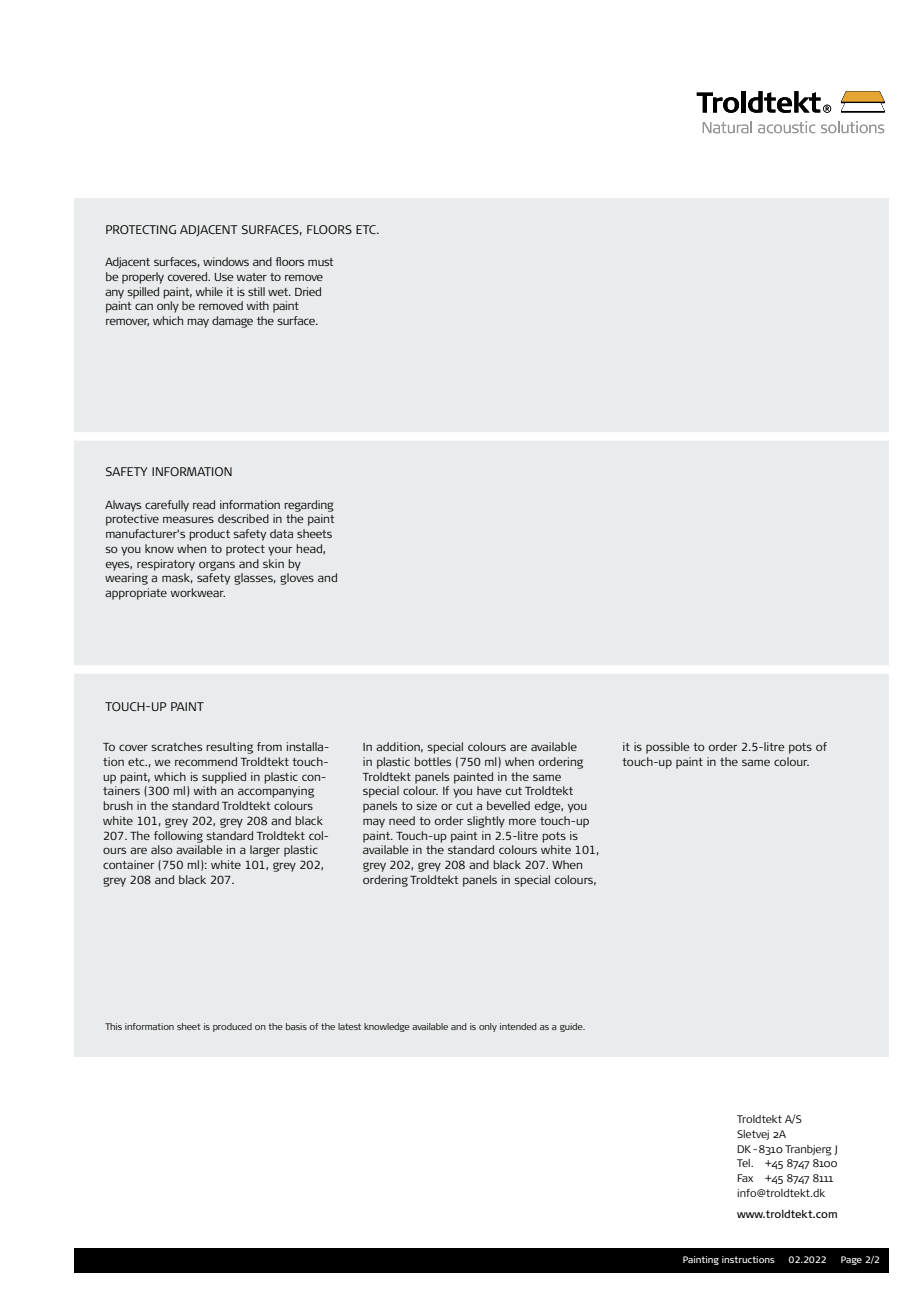 The image size is (924, 1308). What do you see at coordinates (668, 748) in the page?
I see `possible` at bounding box center [668, 748].
